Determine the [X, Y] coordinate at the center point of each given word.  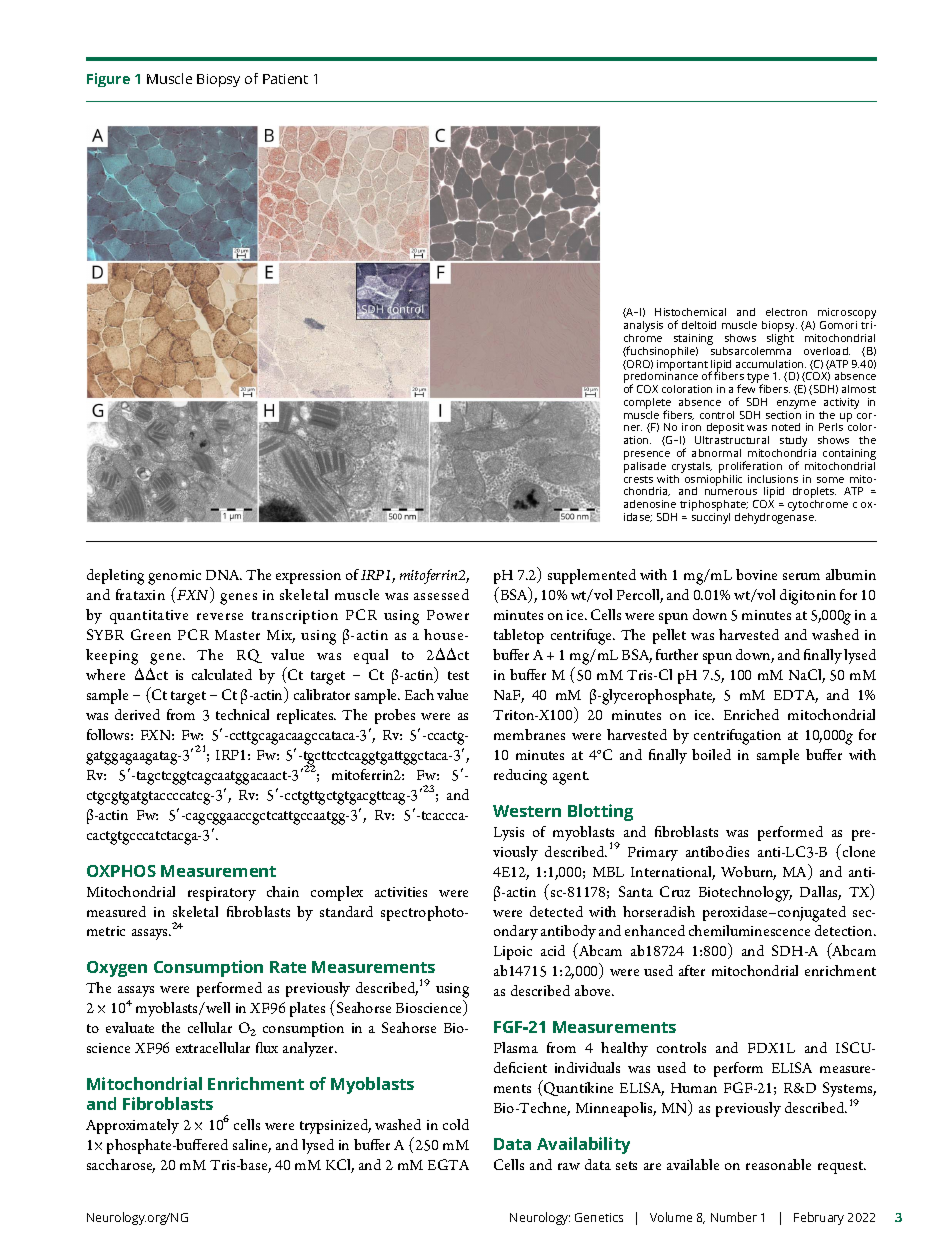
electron [786, 312]
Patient [285, 79]
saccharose [121, 1166]
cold [456, 1124]
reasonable [778, 1164]
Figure [108, 80]
